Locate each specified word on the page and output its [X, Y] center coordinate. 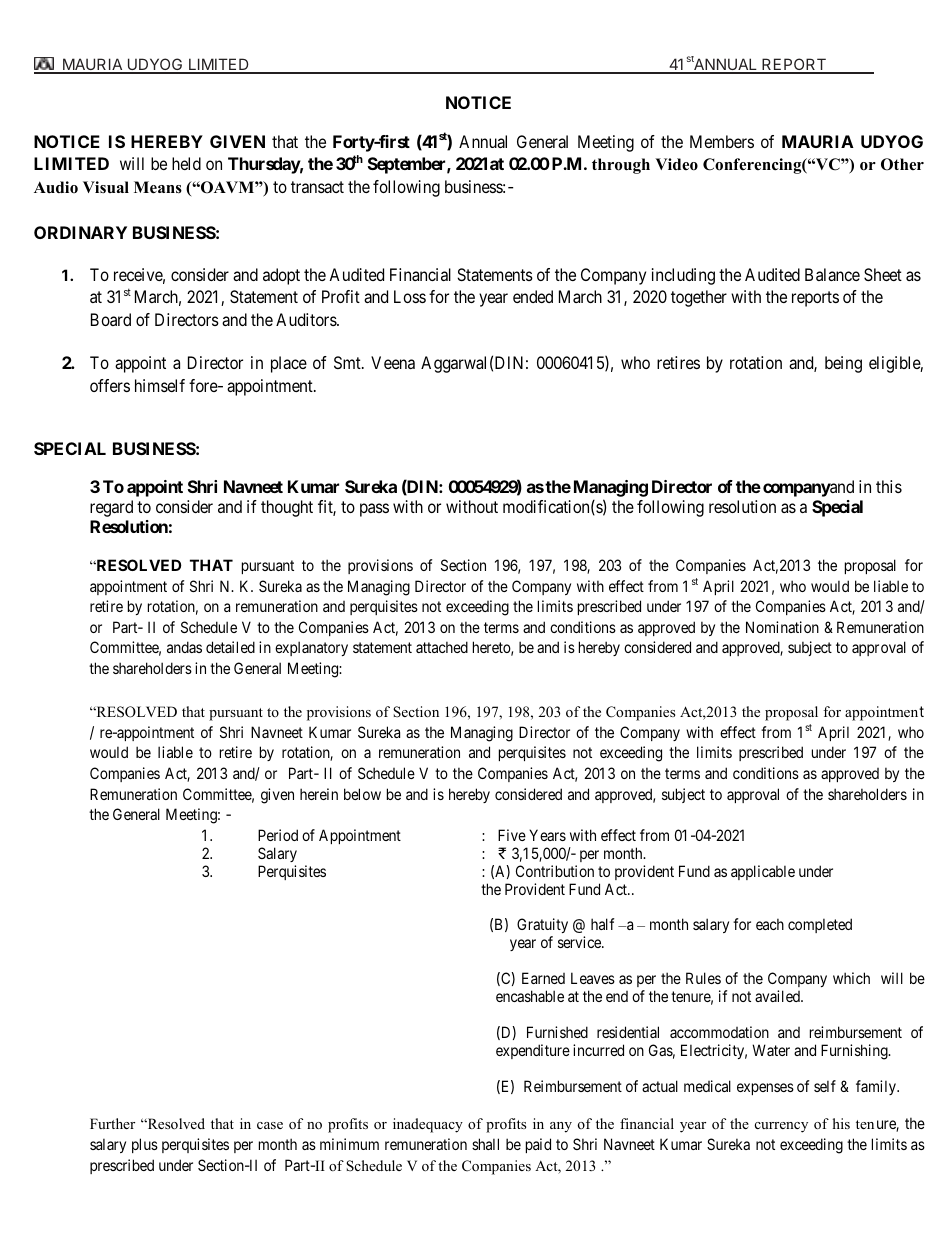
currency [781, 1127]
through [621, 166]
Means [158, 187]
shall [485, 1144]
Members [722, 141]
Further [112, 1123]
